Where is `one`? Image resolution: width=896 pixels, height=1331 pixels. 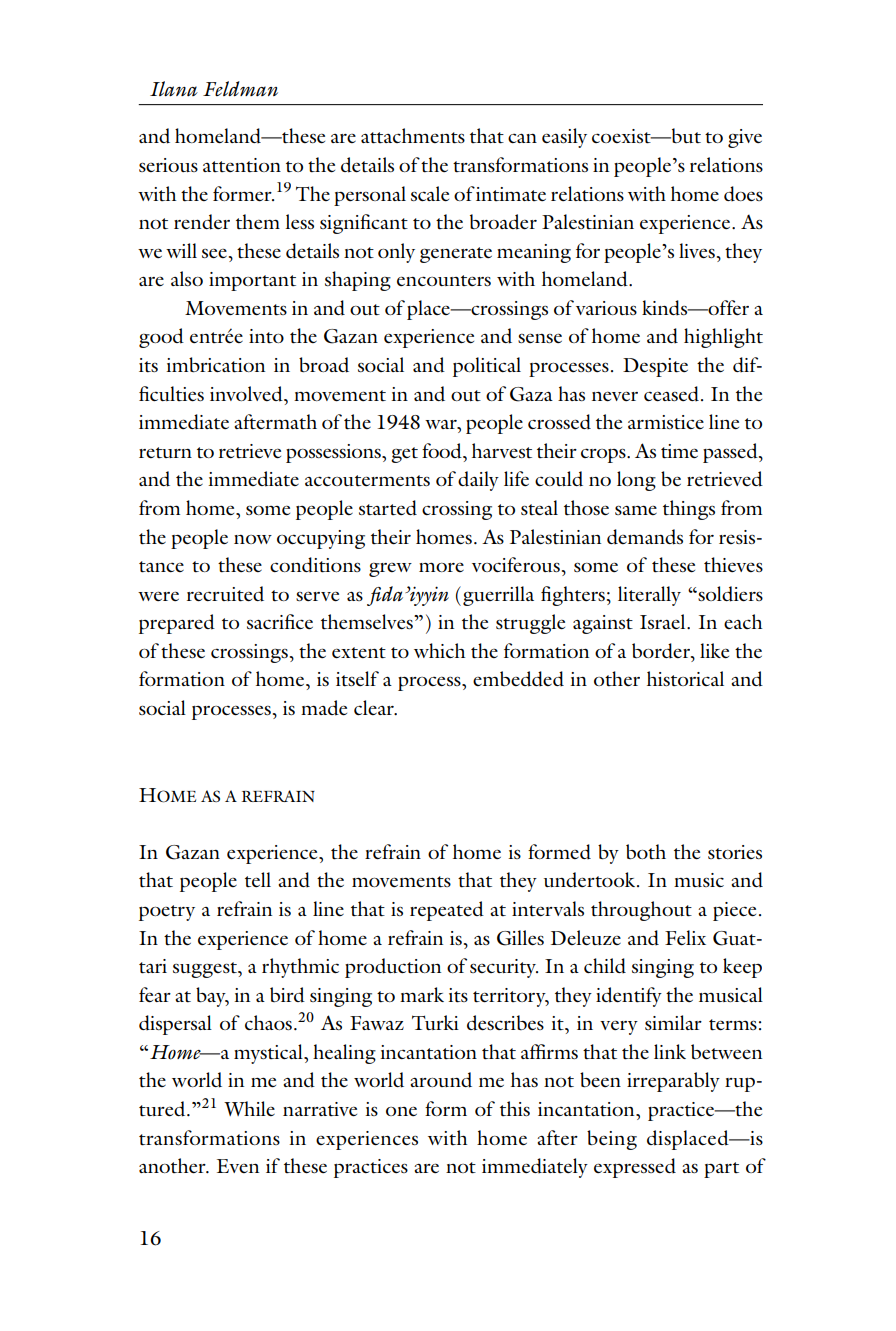 one is located at coordinates (401, 1111).
